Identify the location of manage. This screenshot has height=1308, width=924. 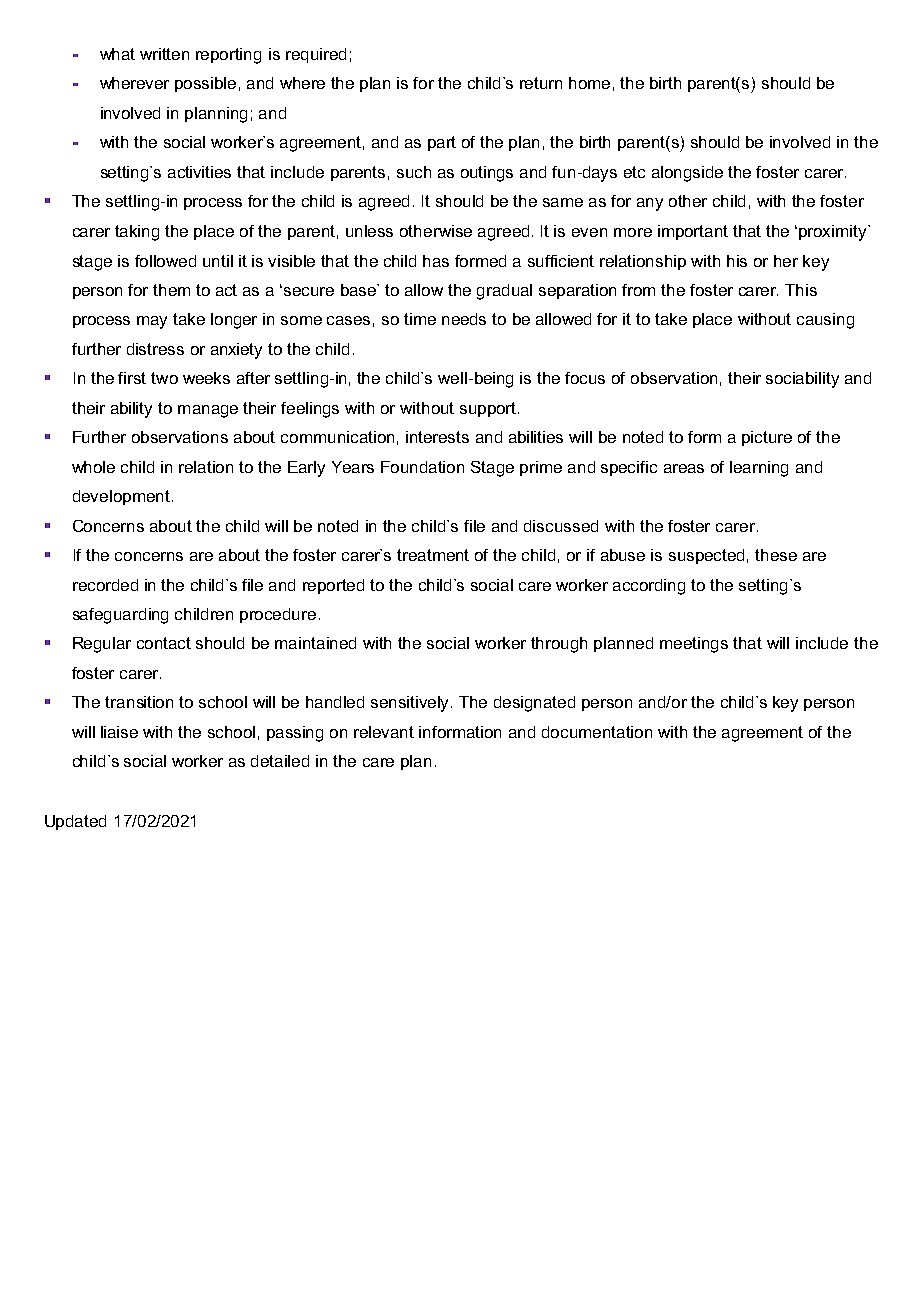
(208, 411).
